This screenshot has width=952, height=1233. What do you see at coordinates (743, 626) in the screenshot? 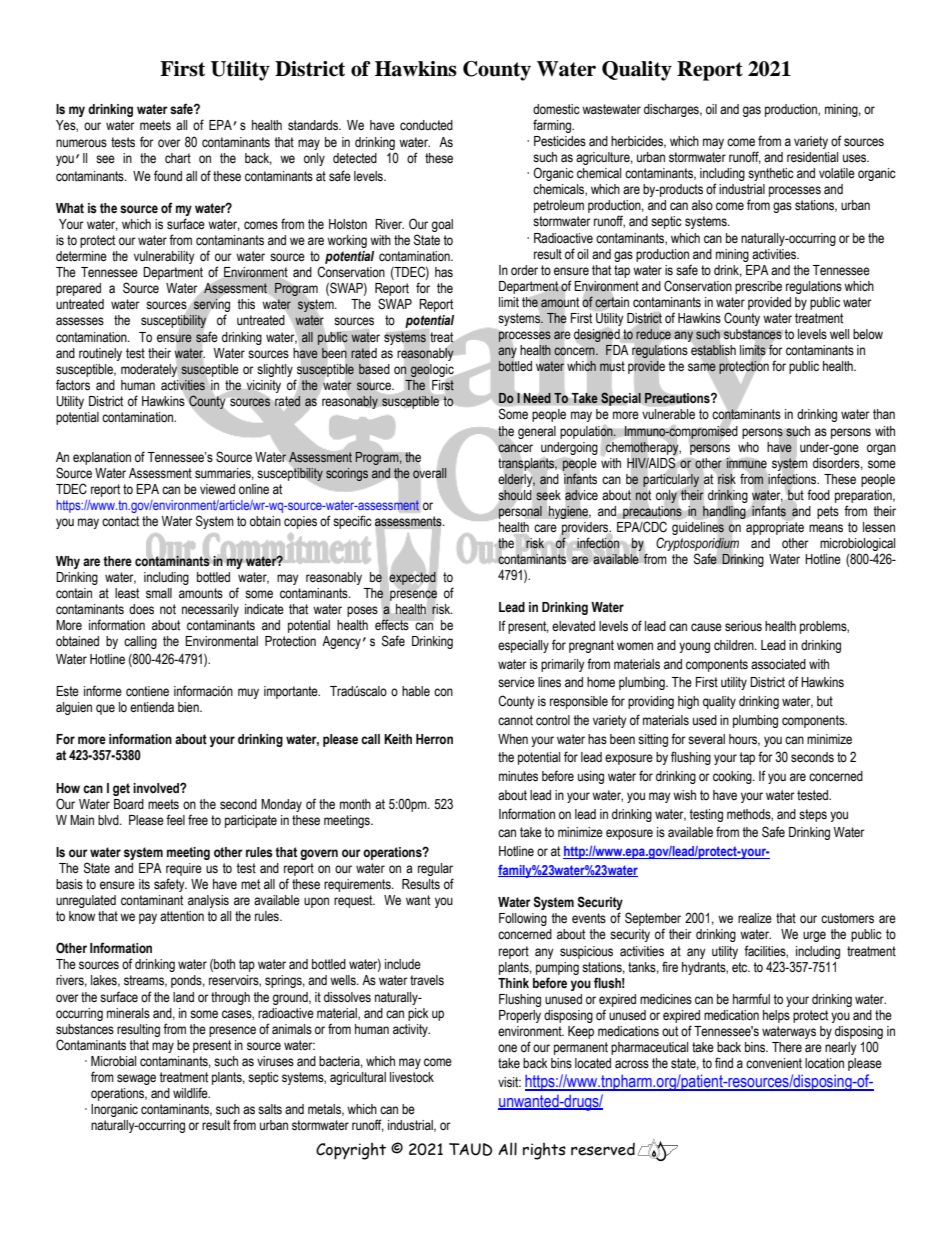
I see `serious` at bounding box center [743, 626].
